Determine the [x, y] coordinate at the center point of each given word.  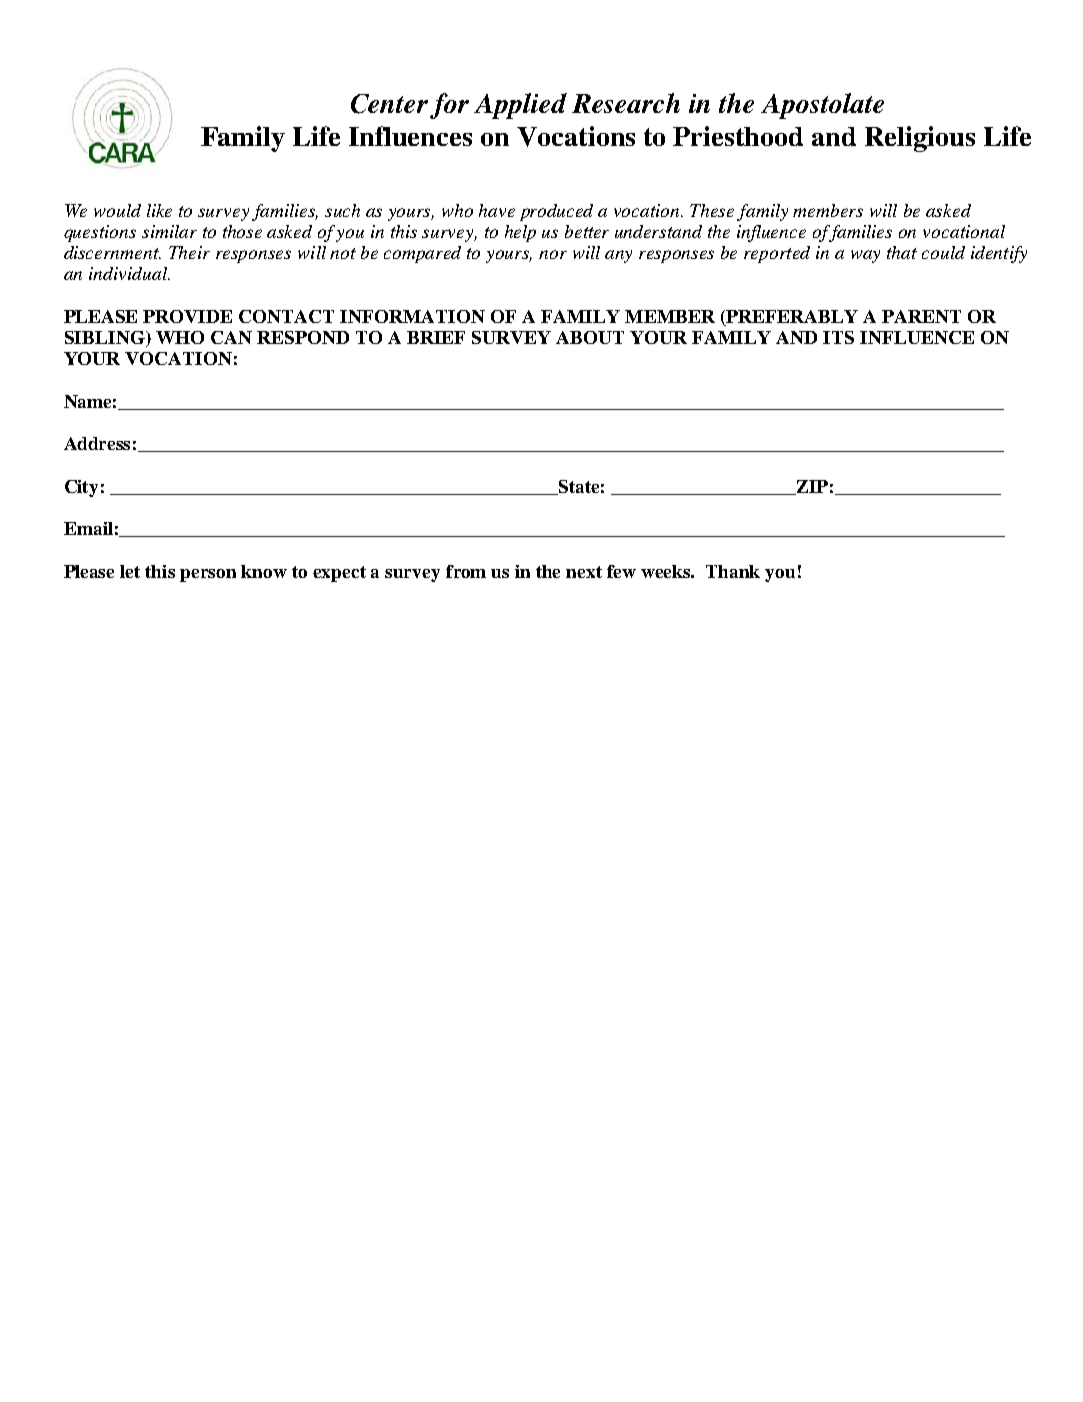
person [208, 575]
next [584, 572]
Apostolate [822, 106]
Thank [733, 571]
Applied [520, 106]
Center [389, 104]
